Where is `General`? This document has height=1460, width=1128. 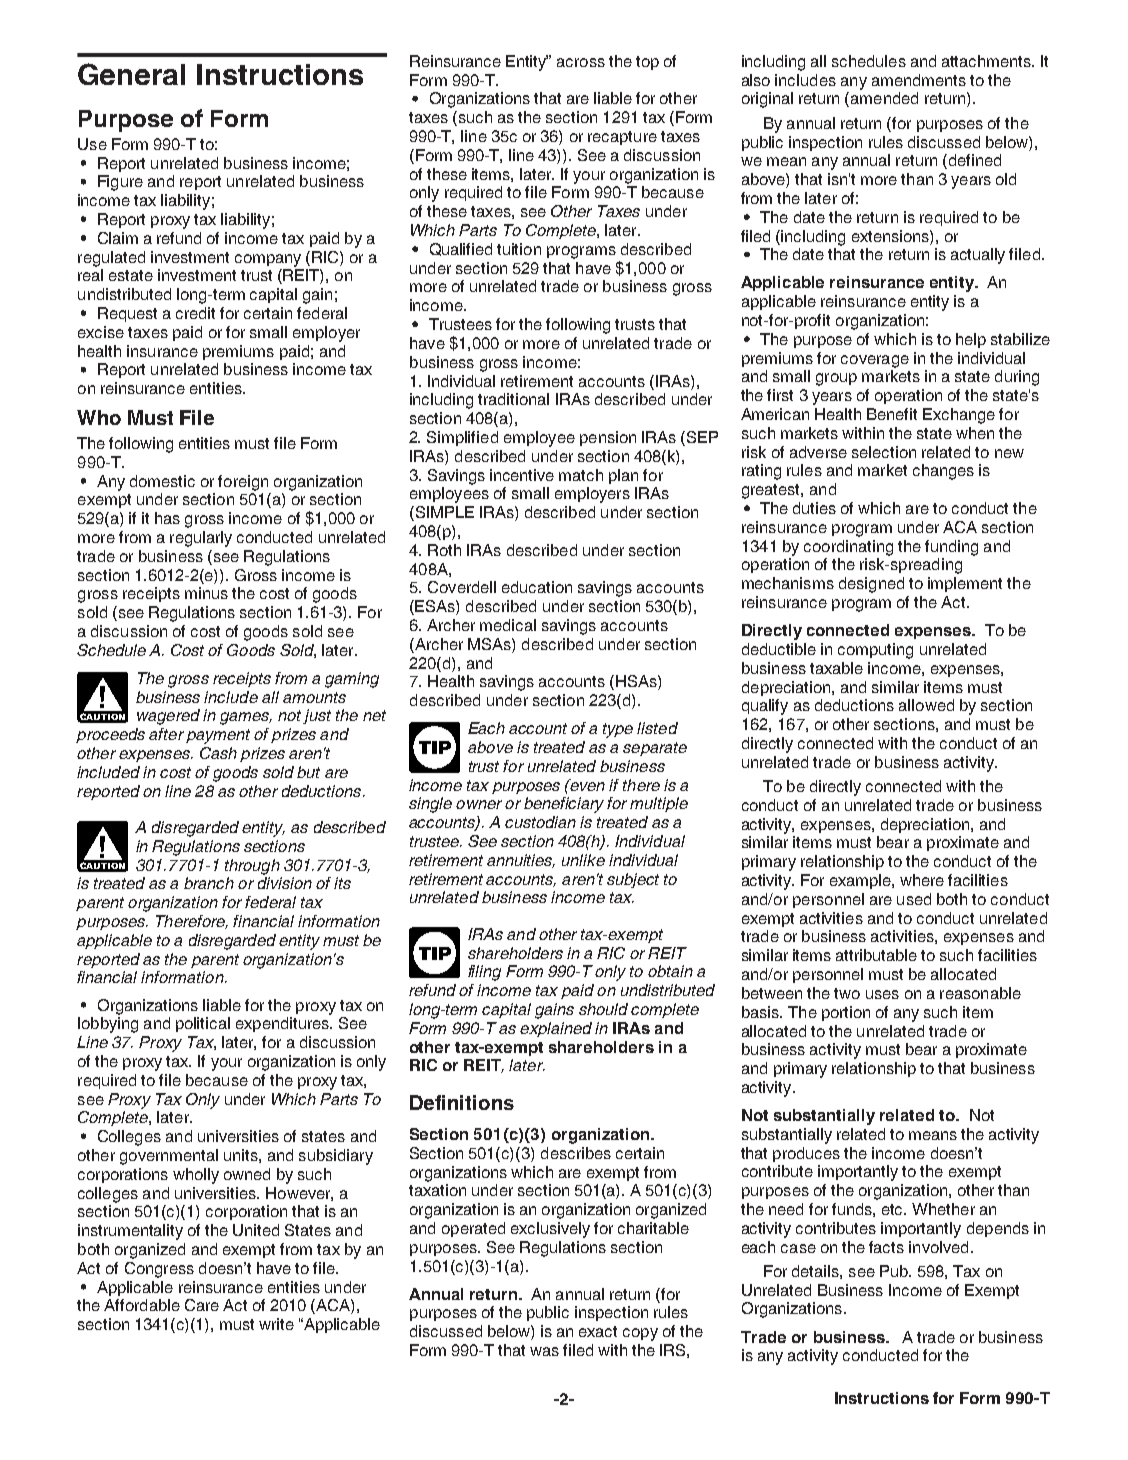
General is located at coordinates (131, 74).
